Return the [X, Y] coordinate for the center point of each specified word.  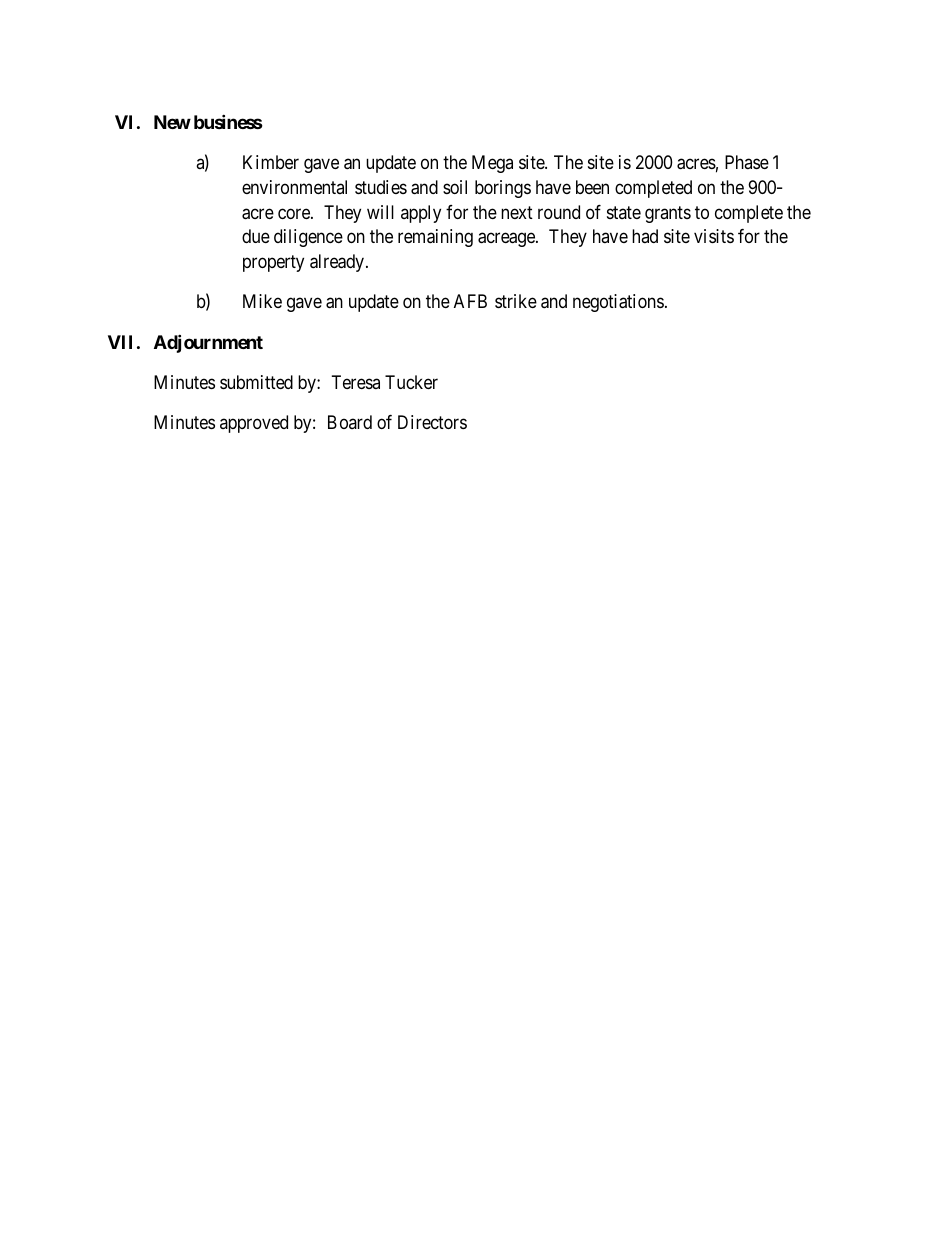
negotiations [618, 303]
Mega [492, 164]
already [338, 263]
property [273, 263]
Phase [747, 162]
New [172, 122]
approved [254, 424]
